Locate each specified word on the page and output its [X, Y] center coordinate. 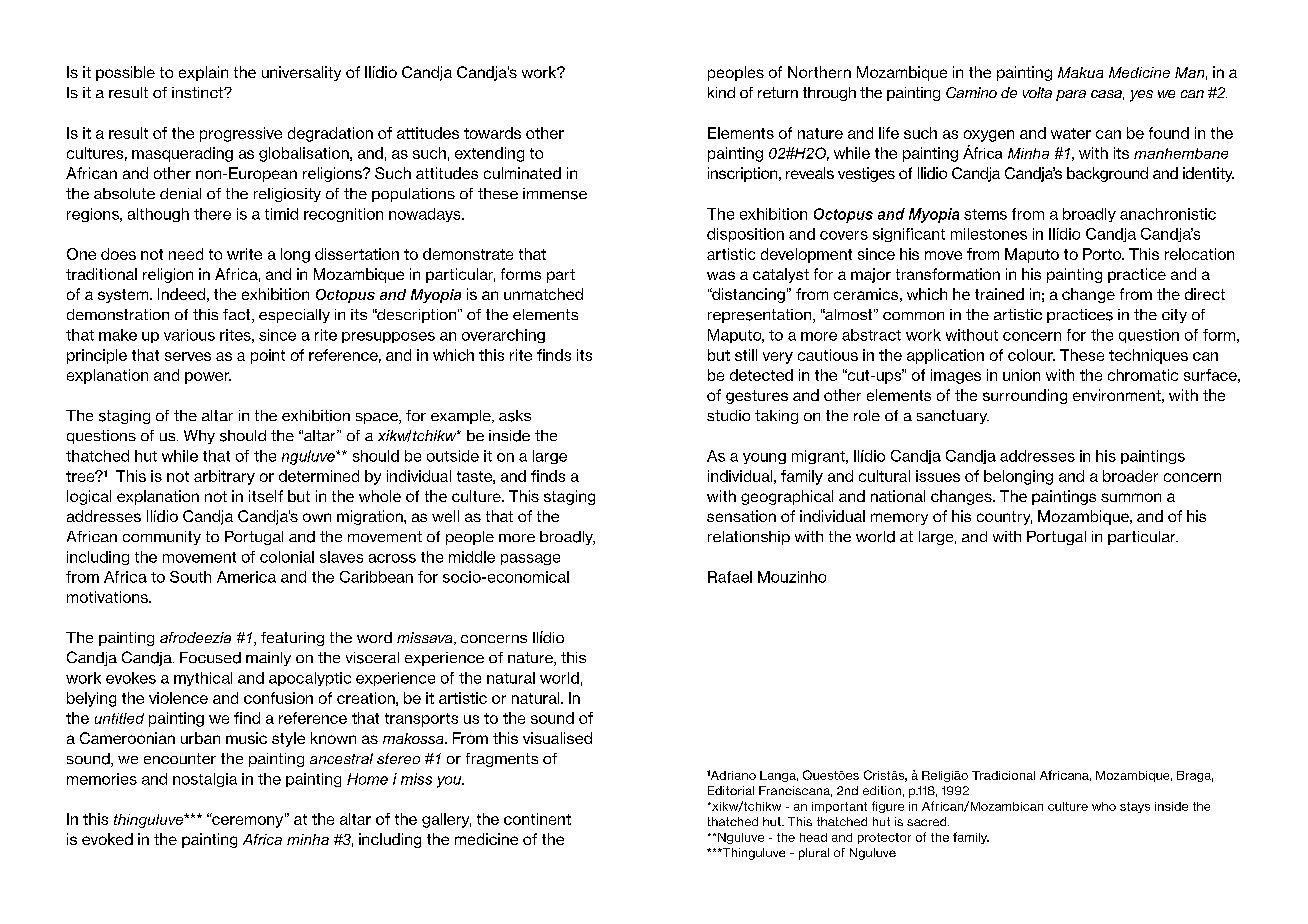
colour [1031, 355]
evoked [107, 839]
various [189, 335]
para [1071, 95]
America [246, 577]
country [1004, 518]
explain [203, 73]
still [746, 355]
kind [721, 92]
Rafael [730, 577]
